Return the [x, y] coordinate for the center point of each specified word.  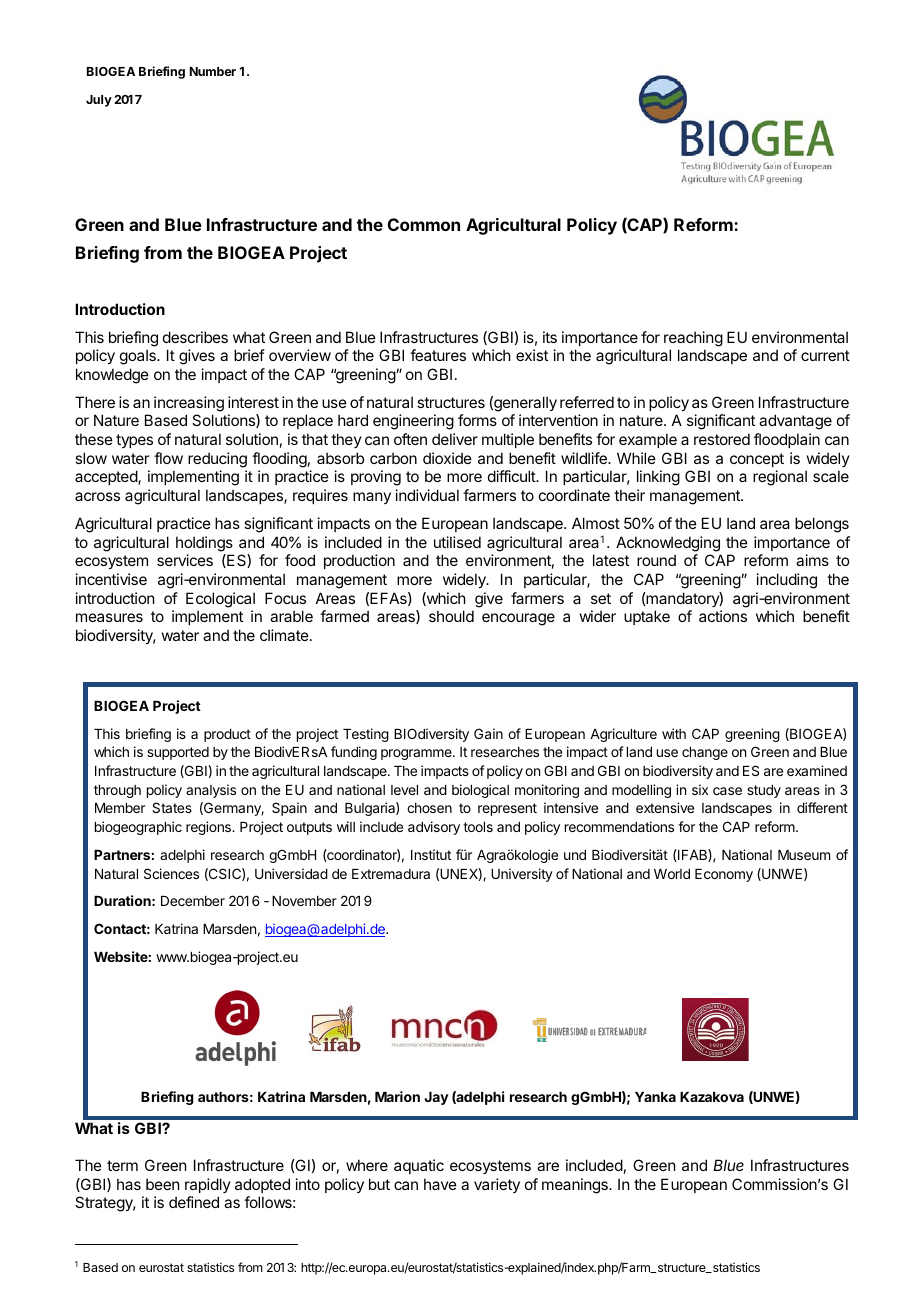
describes [195, 337]
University [522, 875]
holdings [204, 544]
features [438, 355]
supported [178, 753]
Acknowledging [668, 544]
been [162, 1184]
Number [213, 71]
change [705, 753]
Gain [488, 733]
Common [424, 224]
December [193, 901]
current [825, 355]
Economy [724, 875]
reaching [693, 339]
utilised [457, 542]
